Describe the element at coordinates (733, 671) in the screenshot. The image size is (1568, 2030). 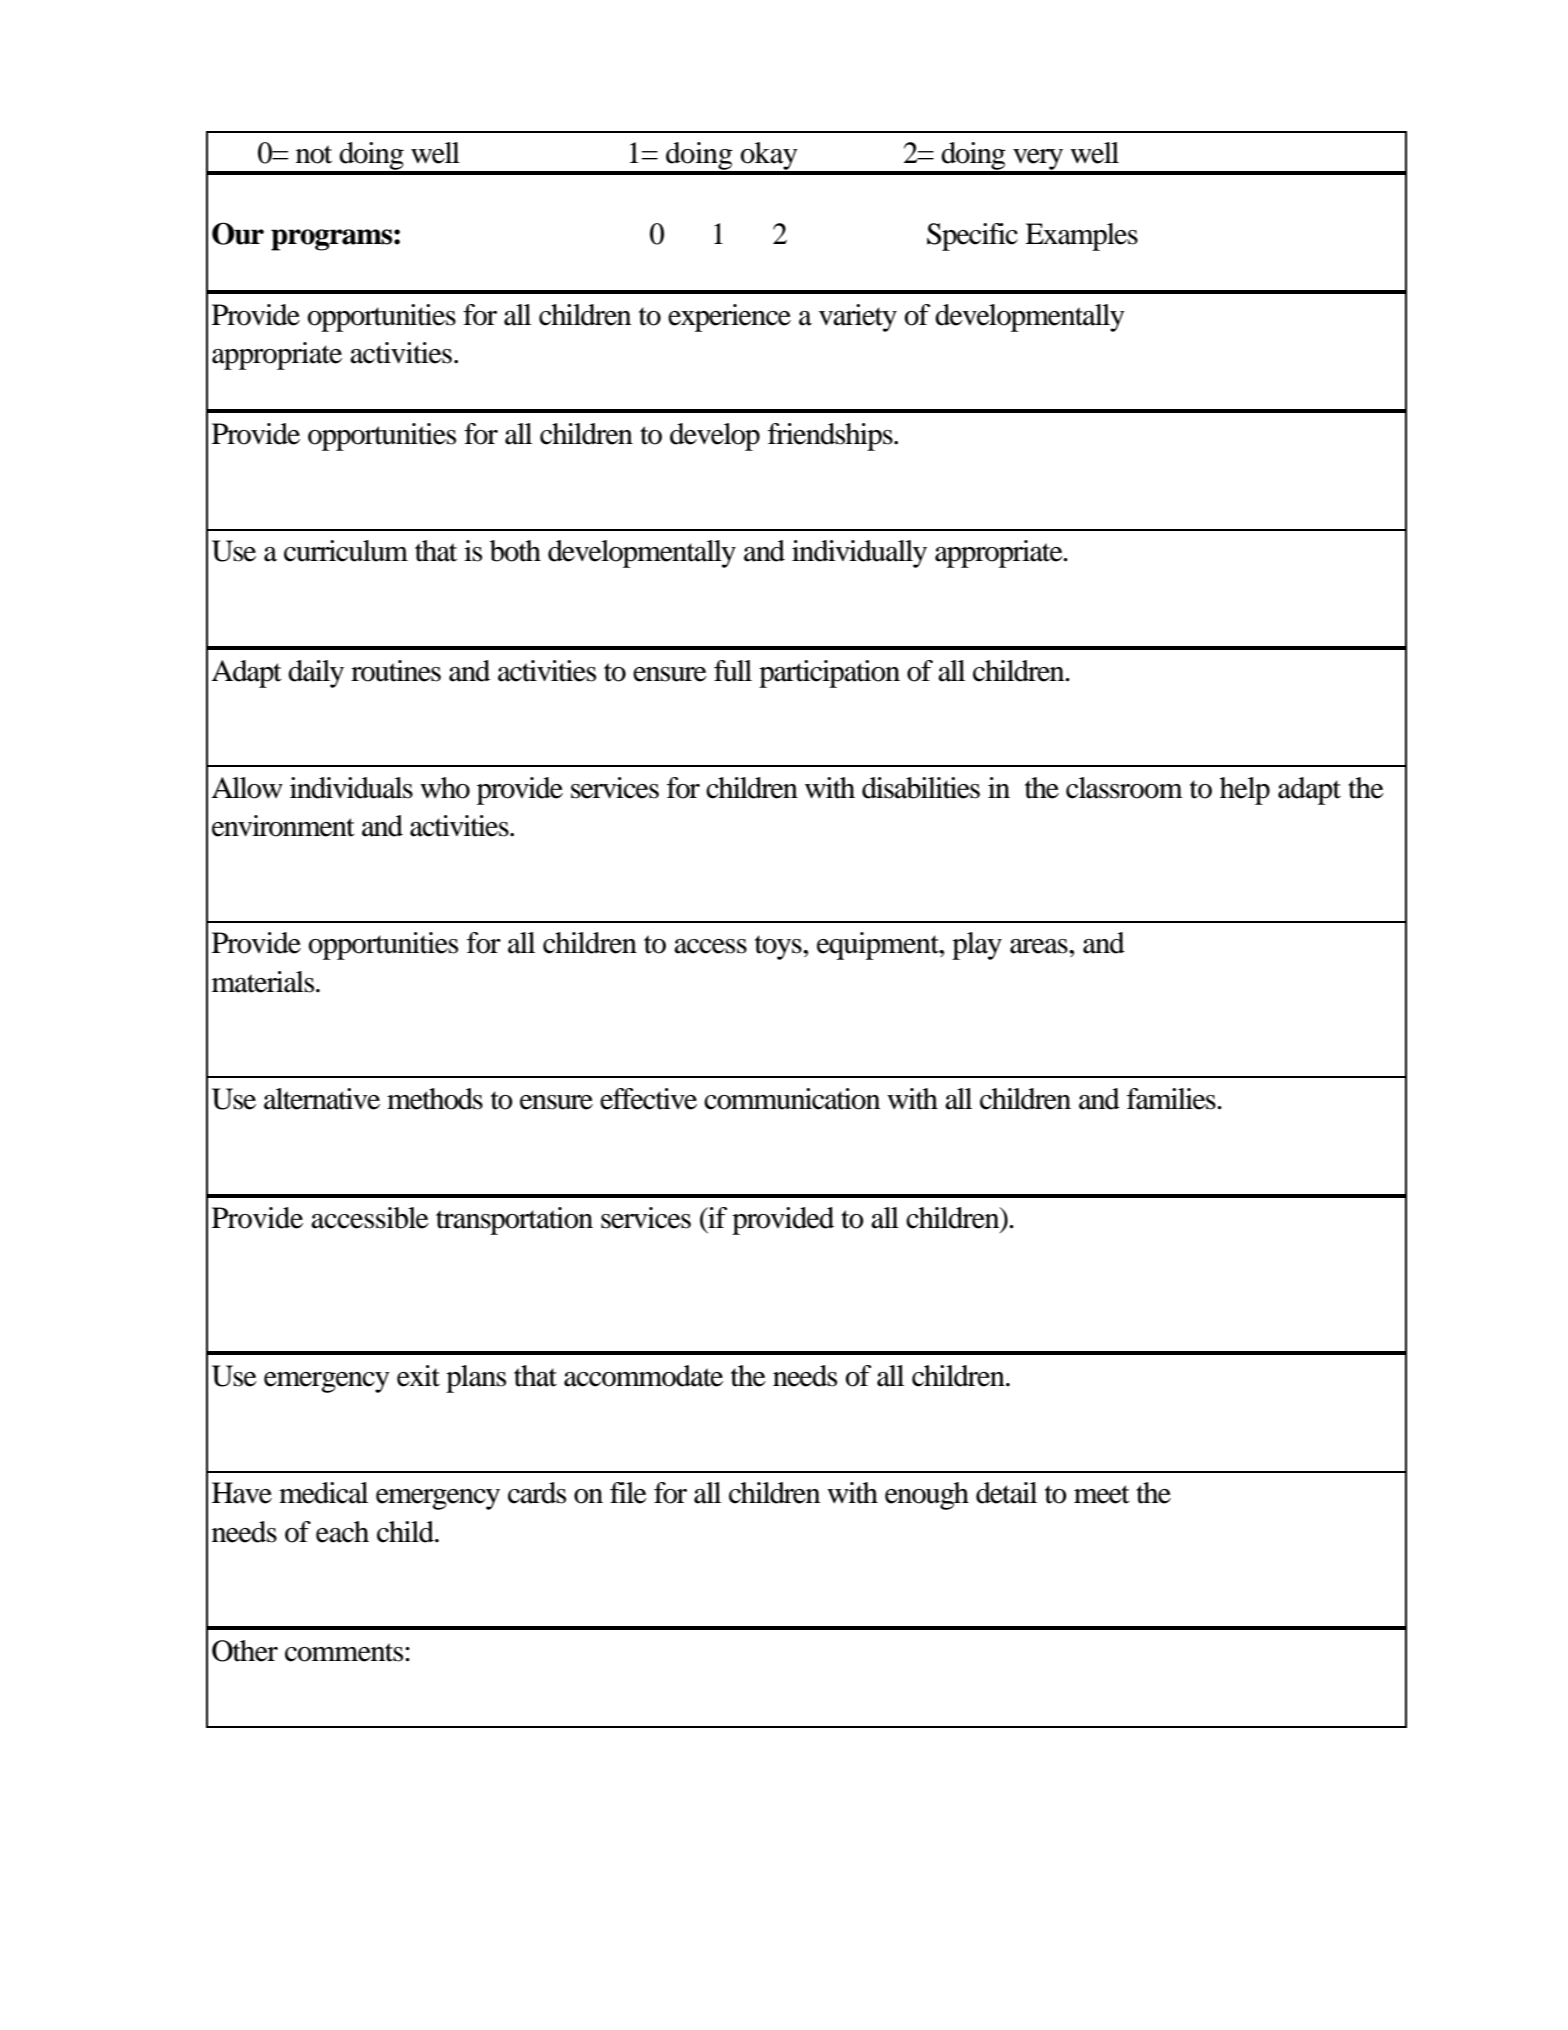
I see `full` at that location.
